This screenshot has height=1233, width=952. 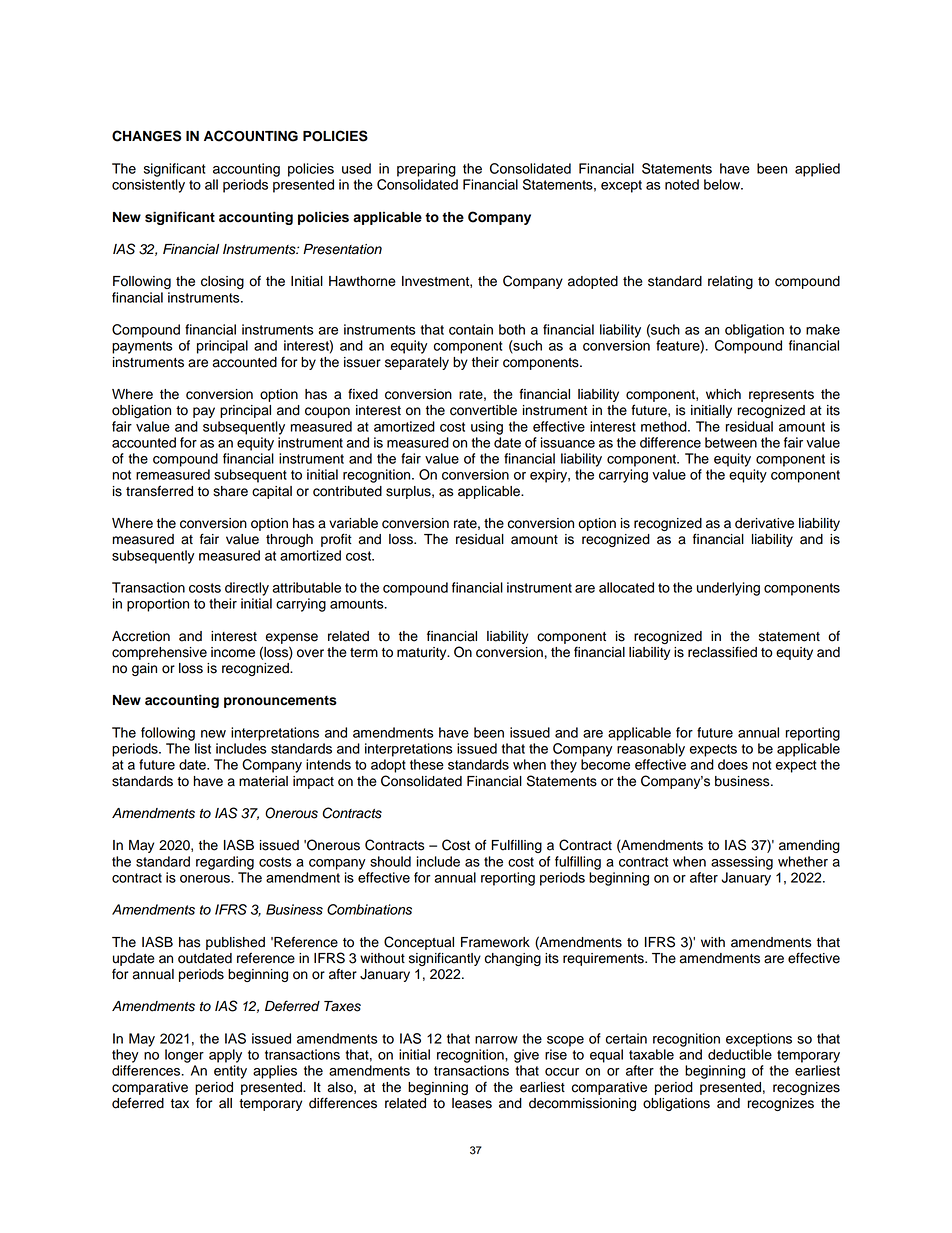 What do you see at coordinates (390, 861) in the screenshot?
I see `should` at bounding box center [390, 861].
